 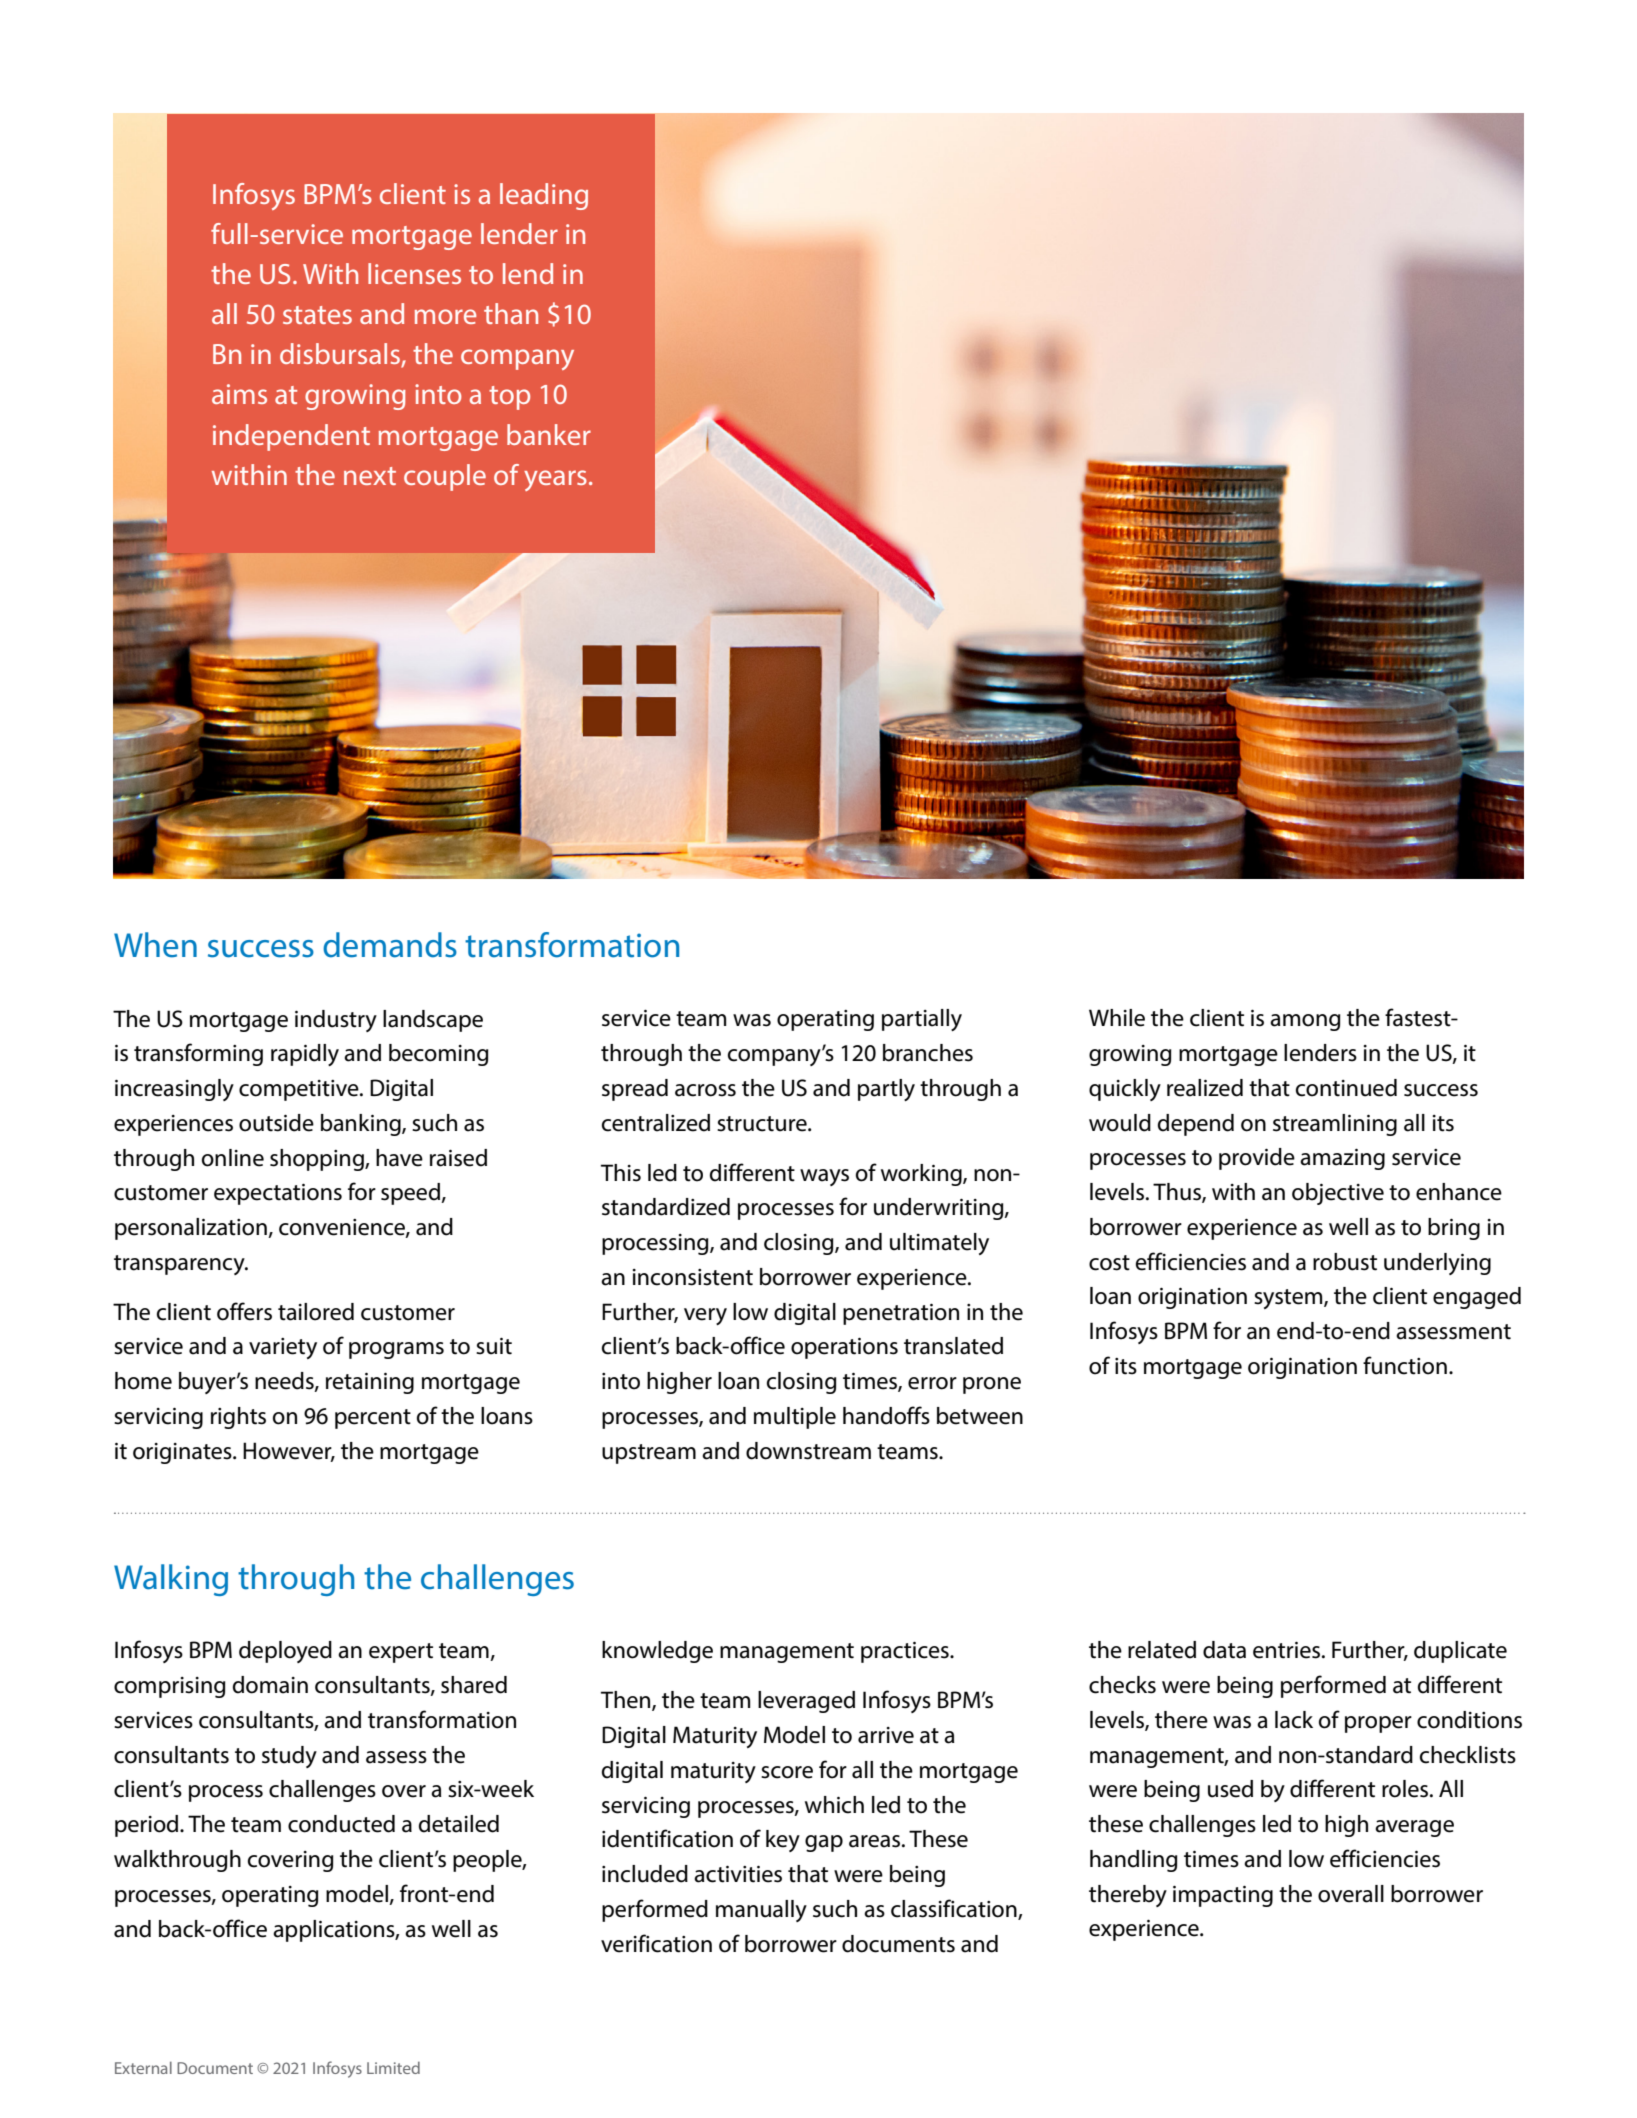 I want to click on states, so click(x=317, y=315).
